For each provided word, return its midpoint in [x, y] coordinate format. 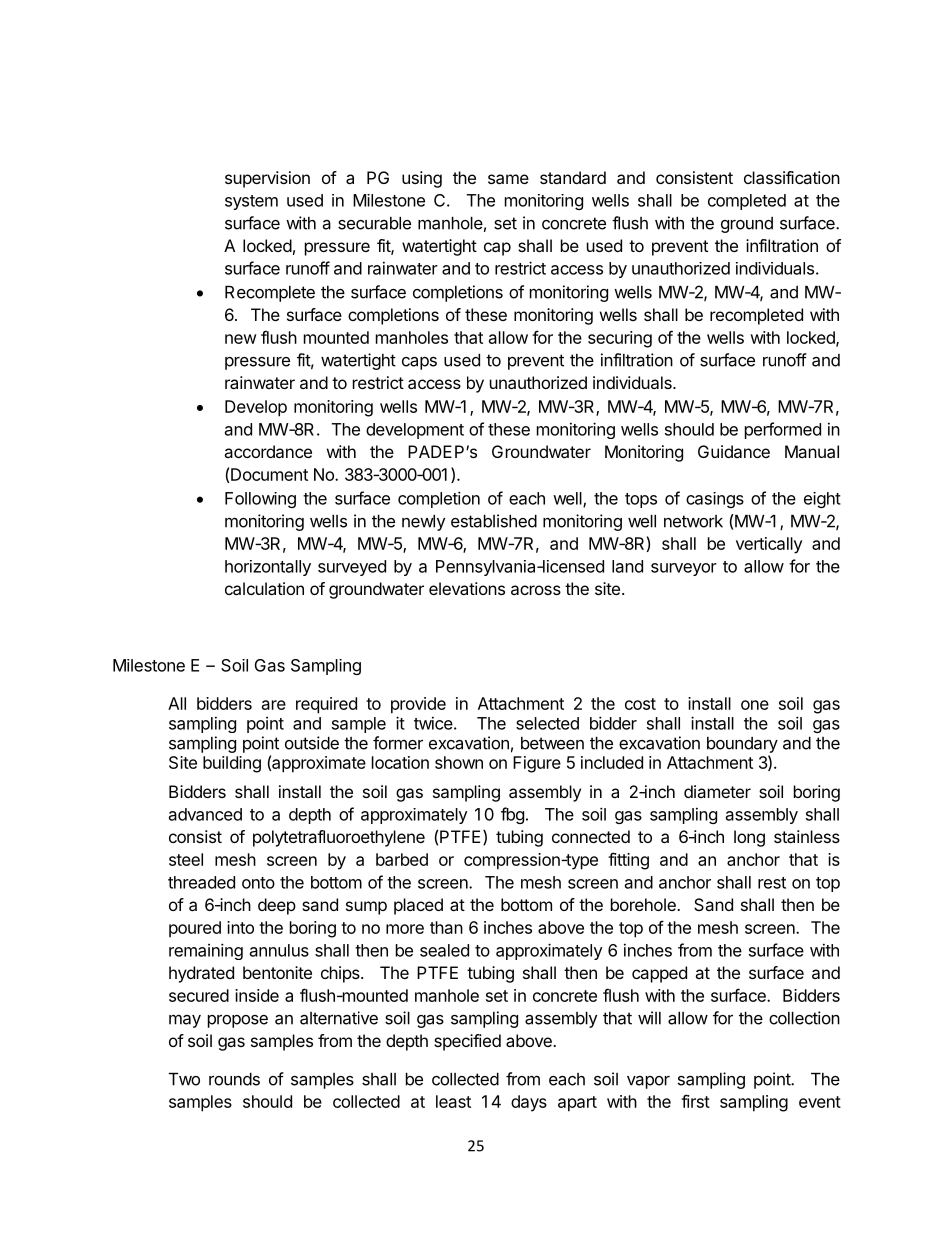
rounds [234, 1079]
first [695, 1101]
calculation [264, 588]
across [536, 590]
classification [792, 177]
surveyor [684, 569]
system [251, 202]
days [529, 1103]
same [508, 179]
